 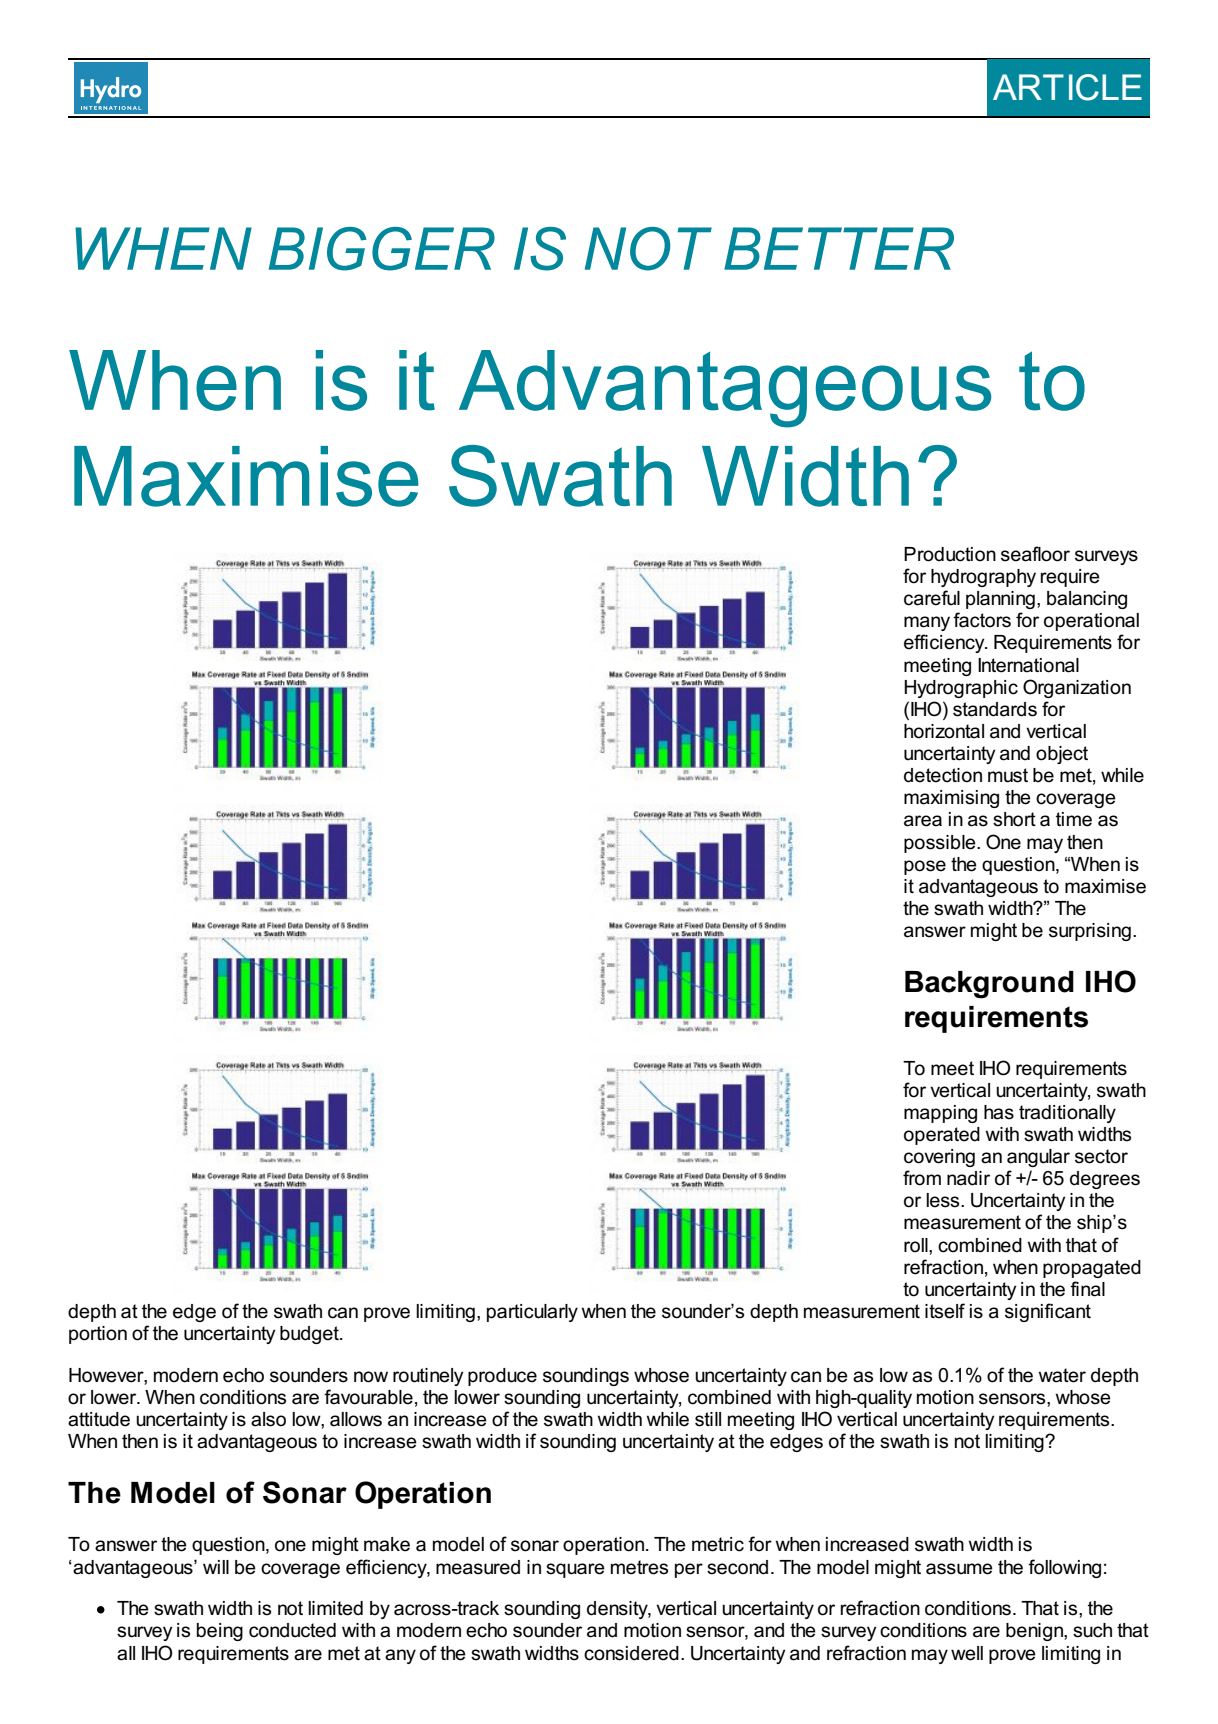 What do you see at coordinates (382, 249) in the image?
I see `BIGGER` at bounding box center [382, 249].
